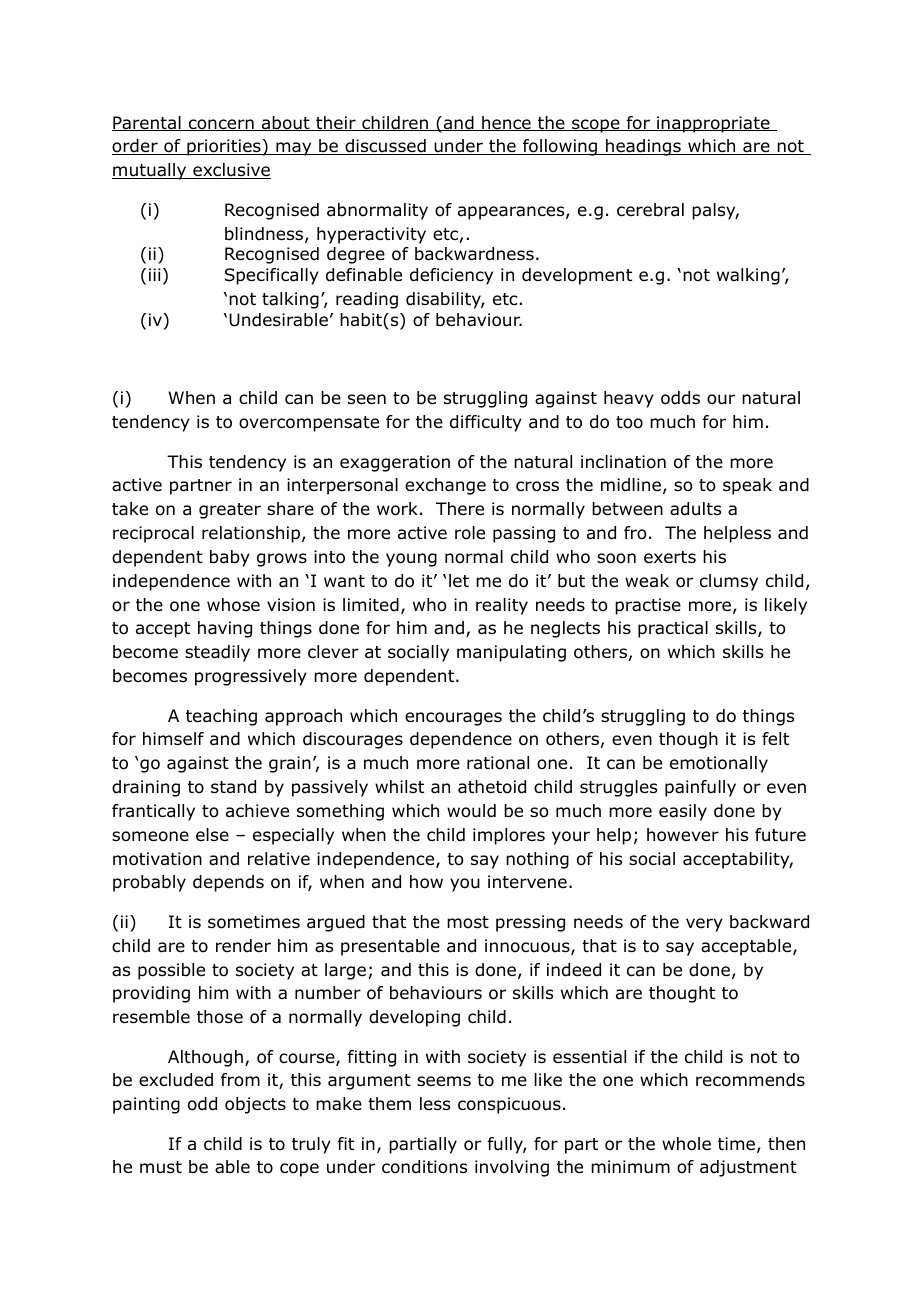 This screenshot has width=924, height=1308. Describe the element at coordinates (511, 653) in the screenshot. I see `manipulating` at that location.
